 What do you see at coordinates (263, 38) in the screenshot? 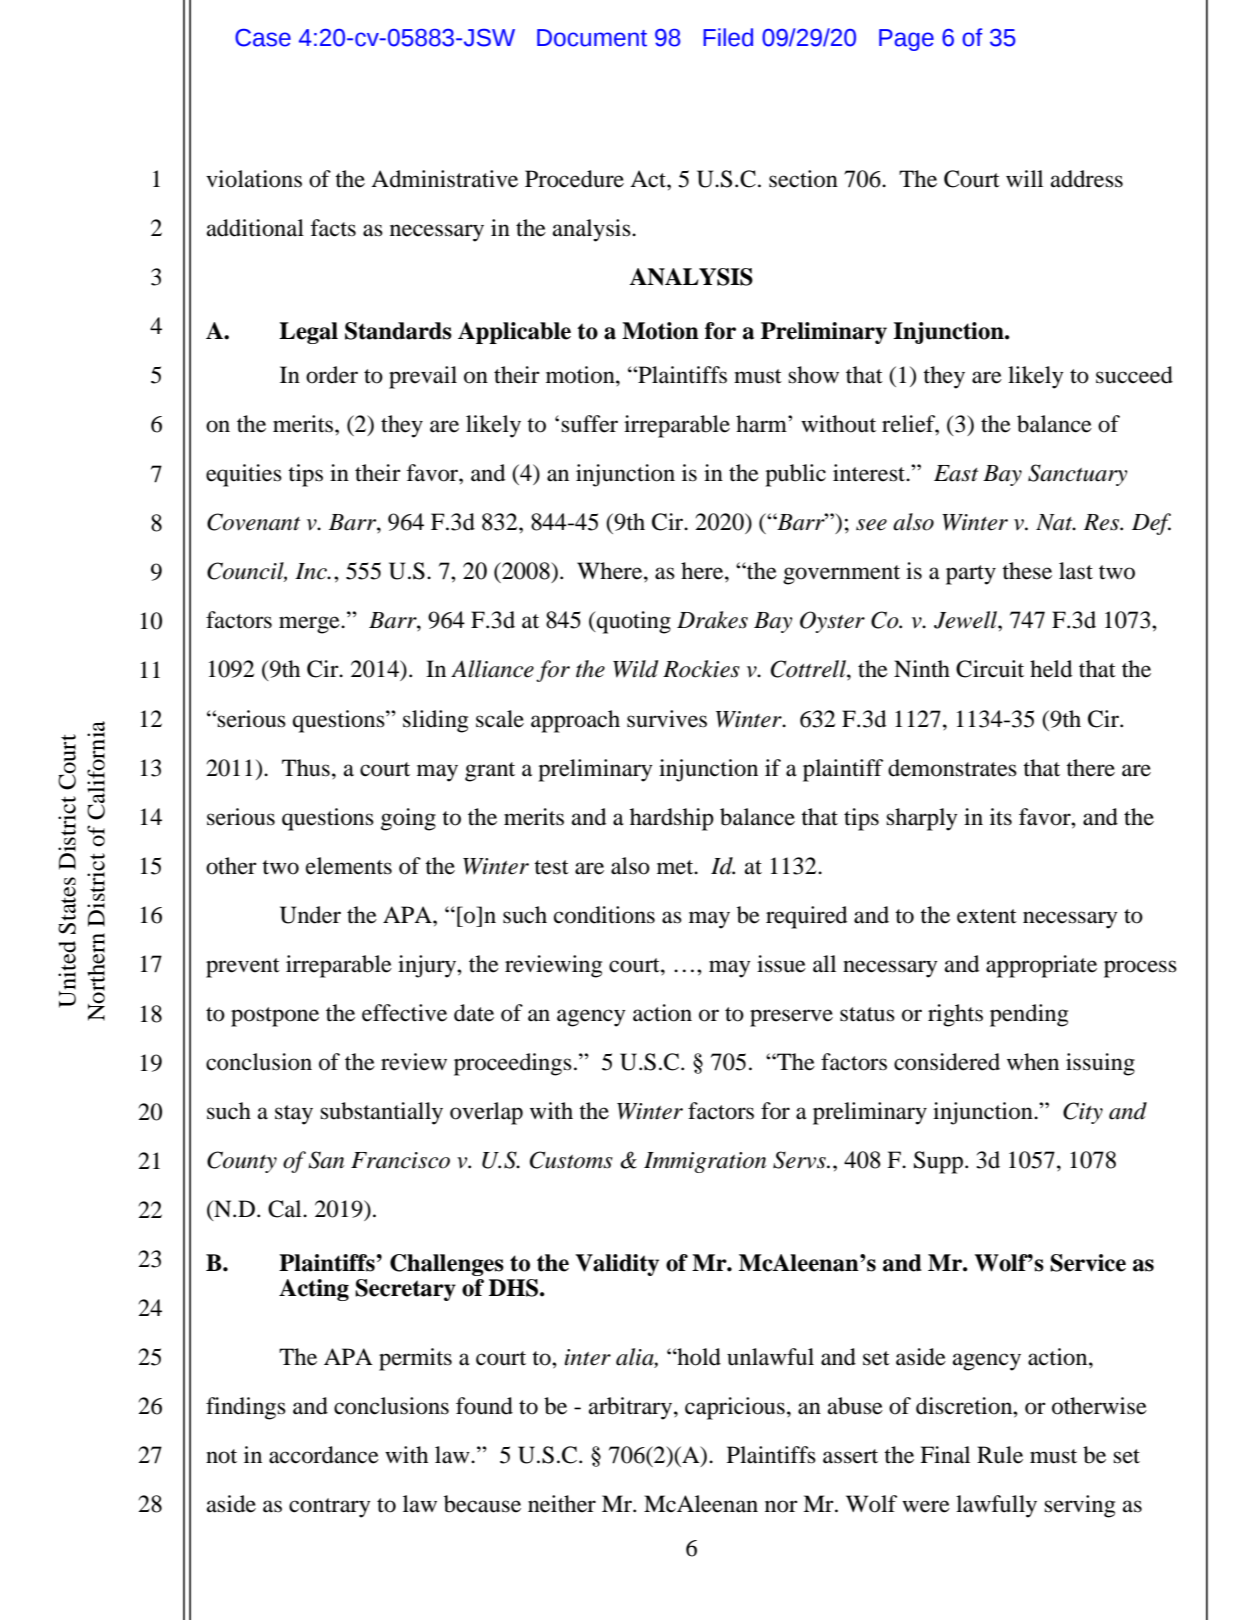
I see `Case` at bounding box center [263, 38].
